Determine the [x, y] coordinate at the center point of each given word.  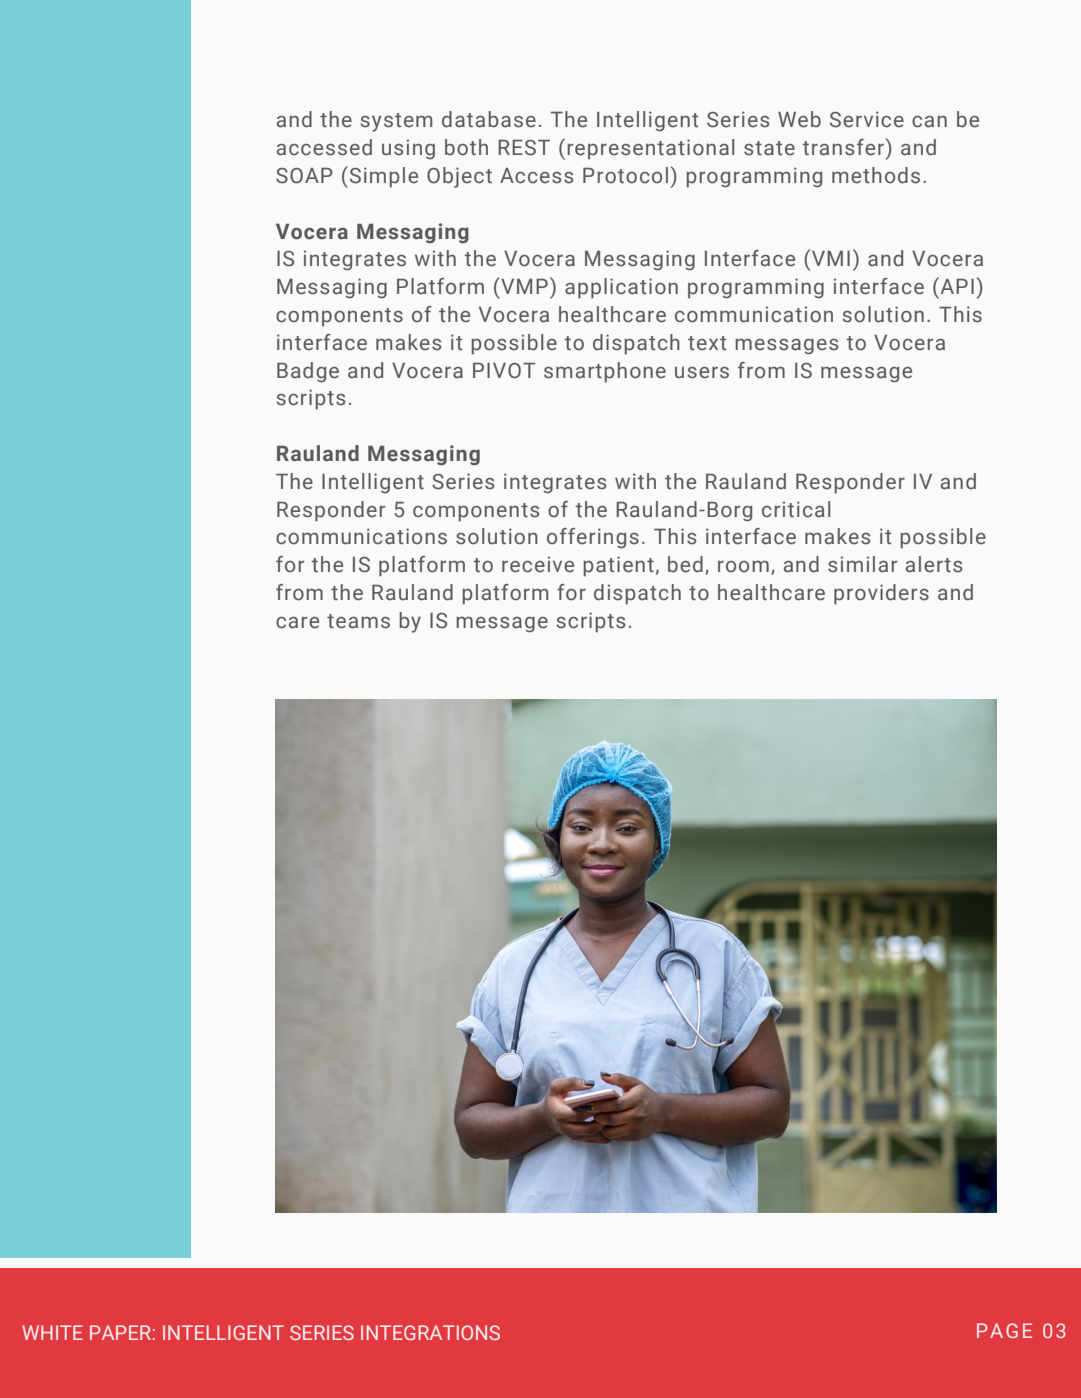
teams [358, 621]
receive [538, 564]
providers [881, 594]
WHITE [52, 1332]
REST [524, 147]
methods [876, 175]
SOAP [304, 175]
